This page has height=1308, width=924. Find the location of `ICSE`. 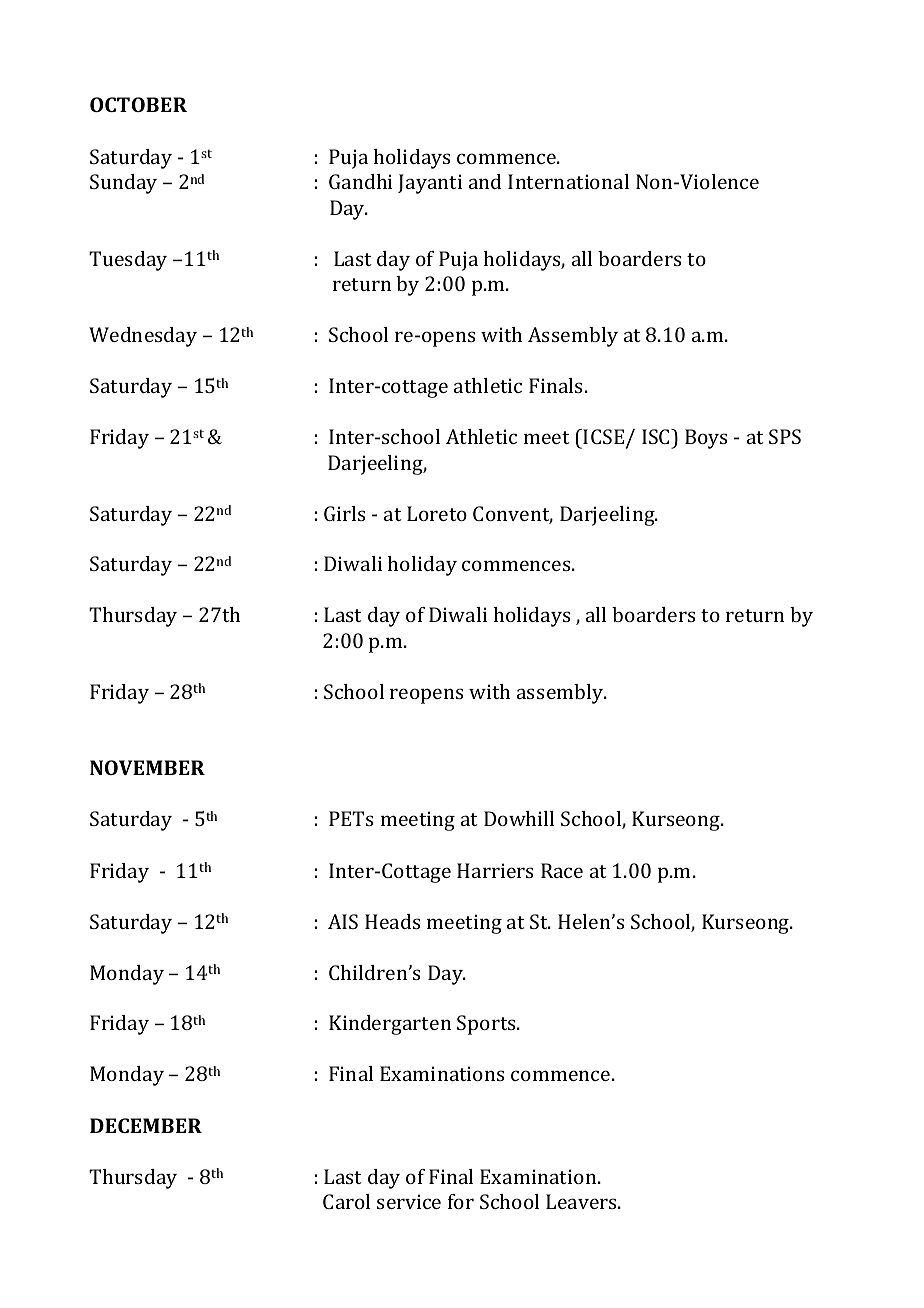

ICSE is located at coordinates (605, 438).
